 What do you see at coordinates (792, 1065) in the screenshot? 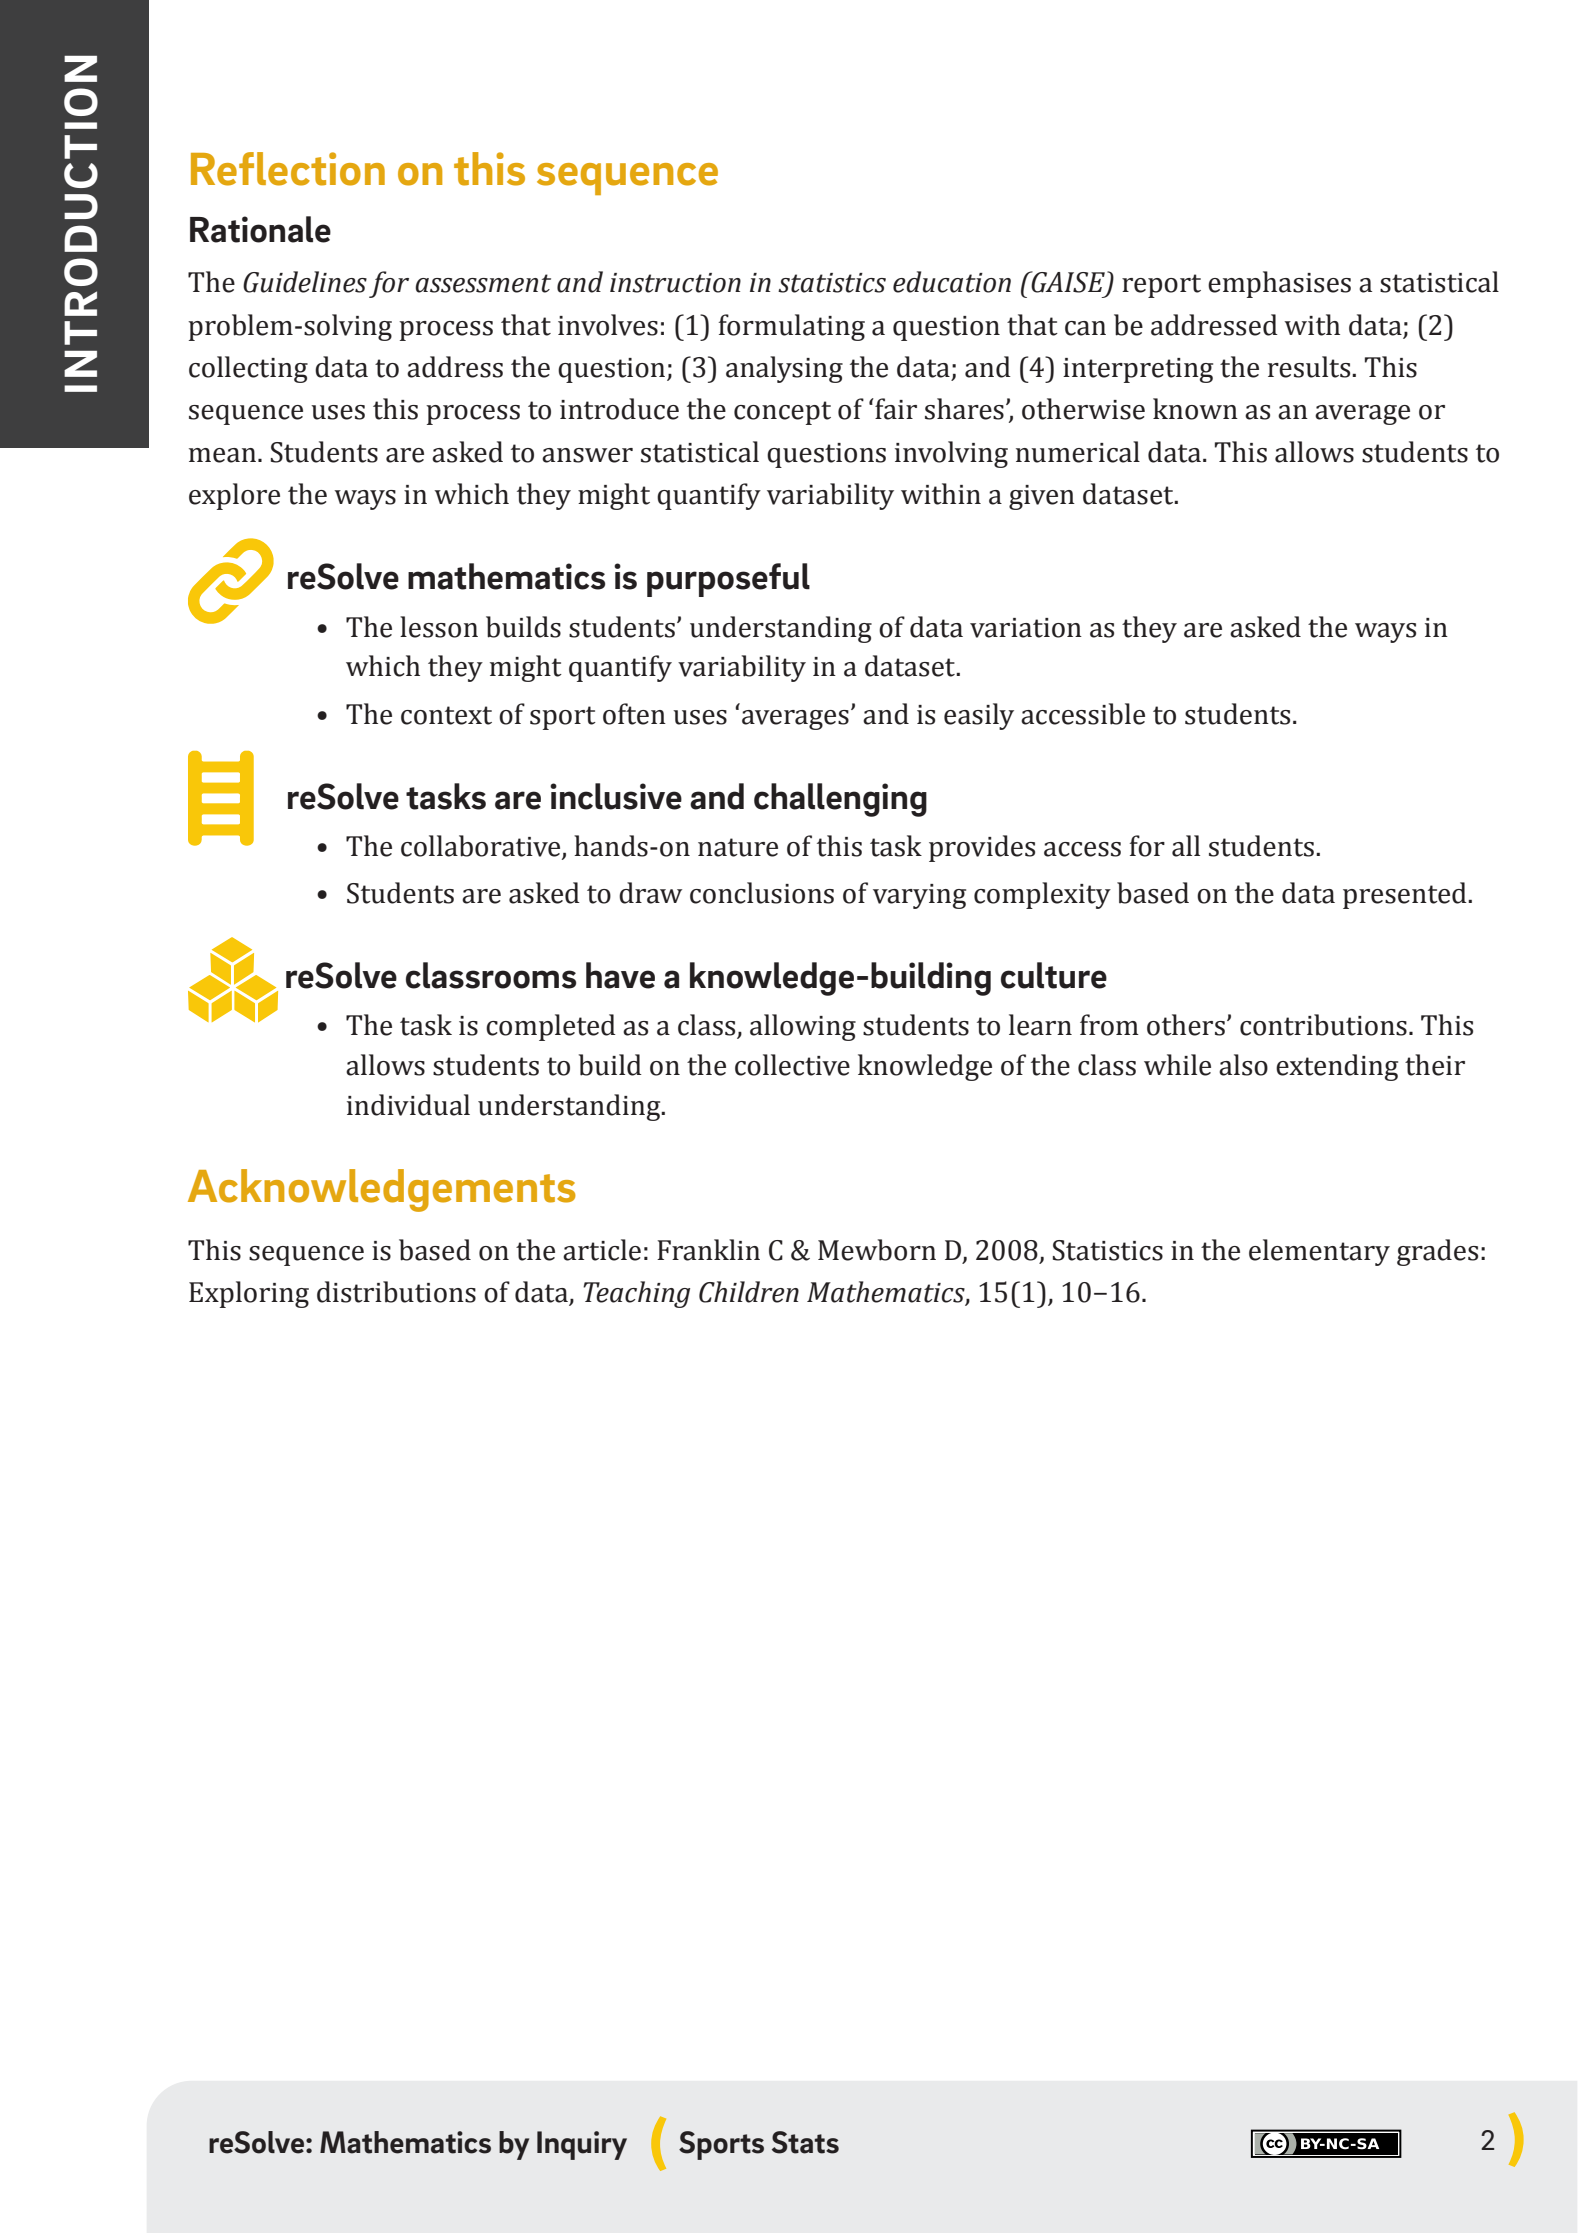
I see `collective` at bounding box center [792, 1065].
